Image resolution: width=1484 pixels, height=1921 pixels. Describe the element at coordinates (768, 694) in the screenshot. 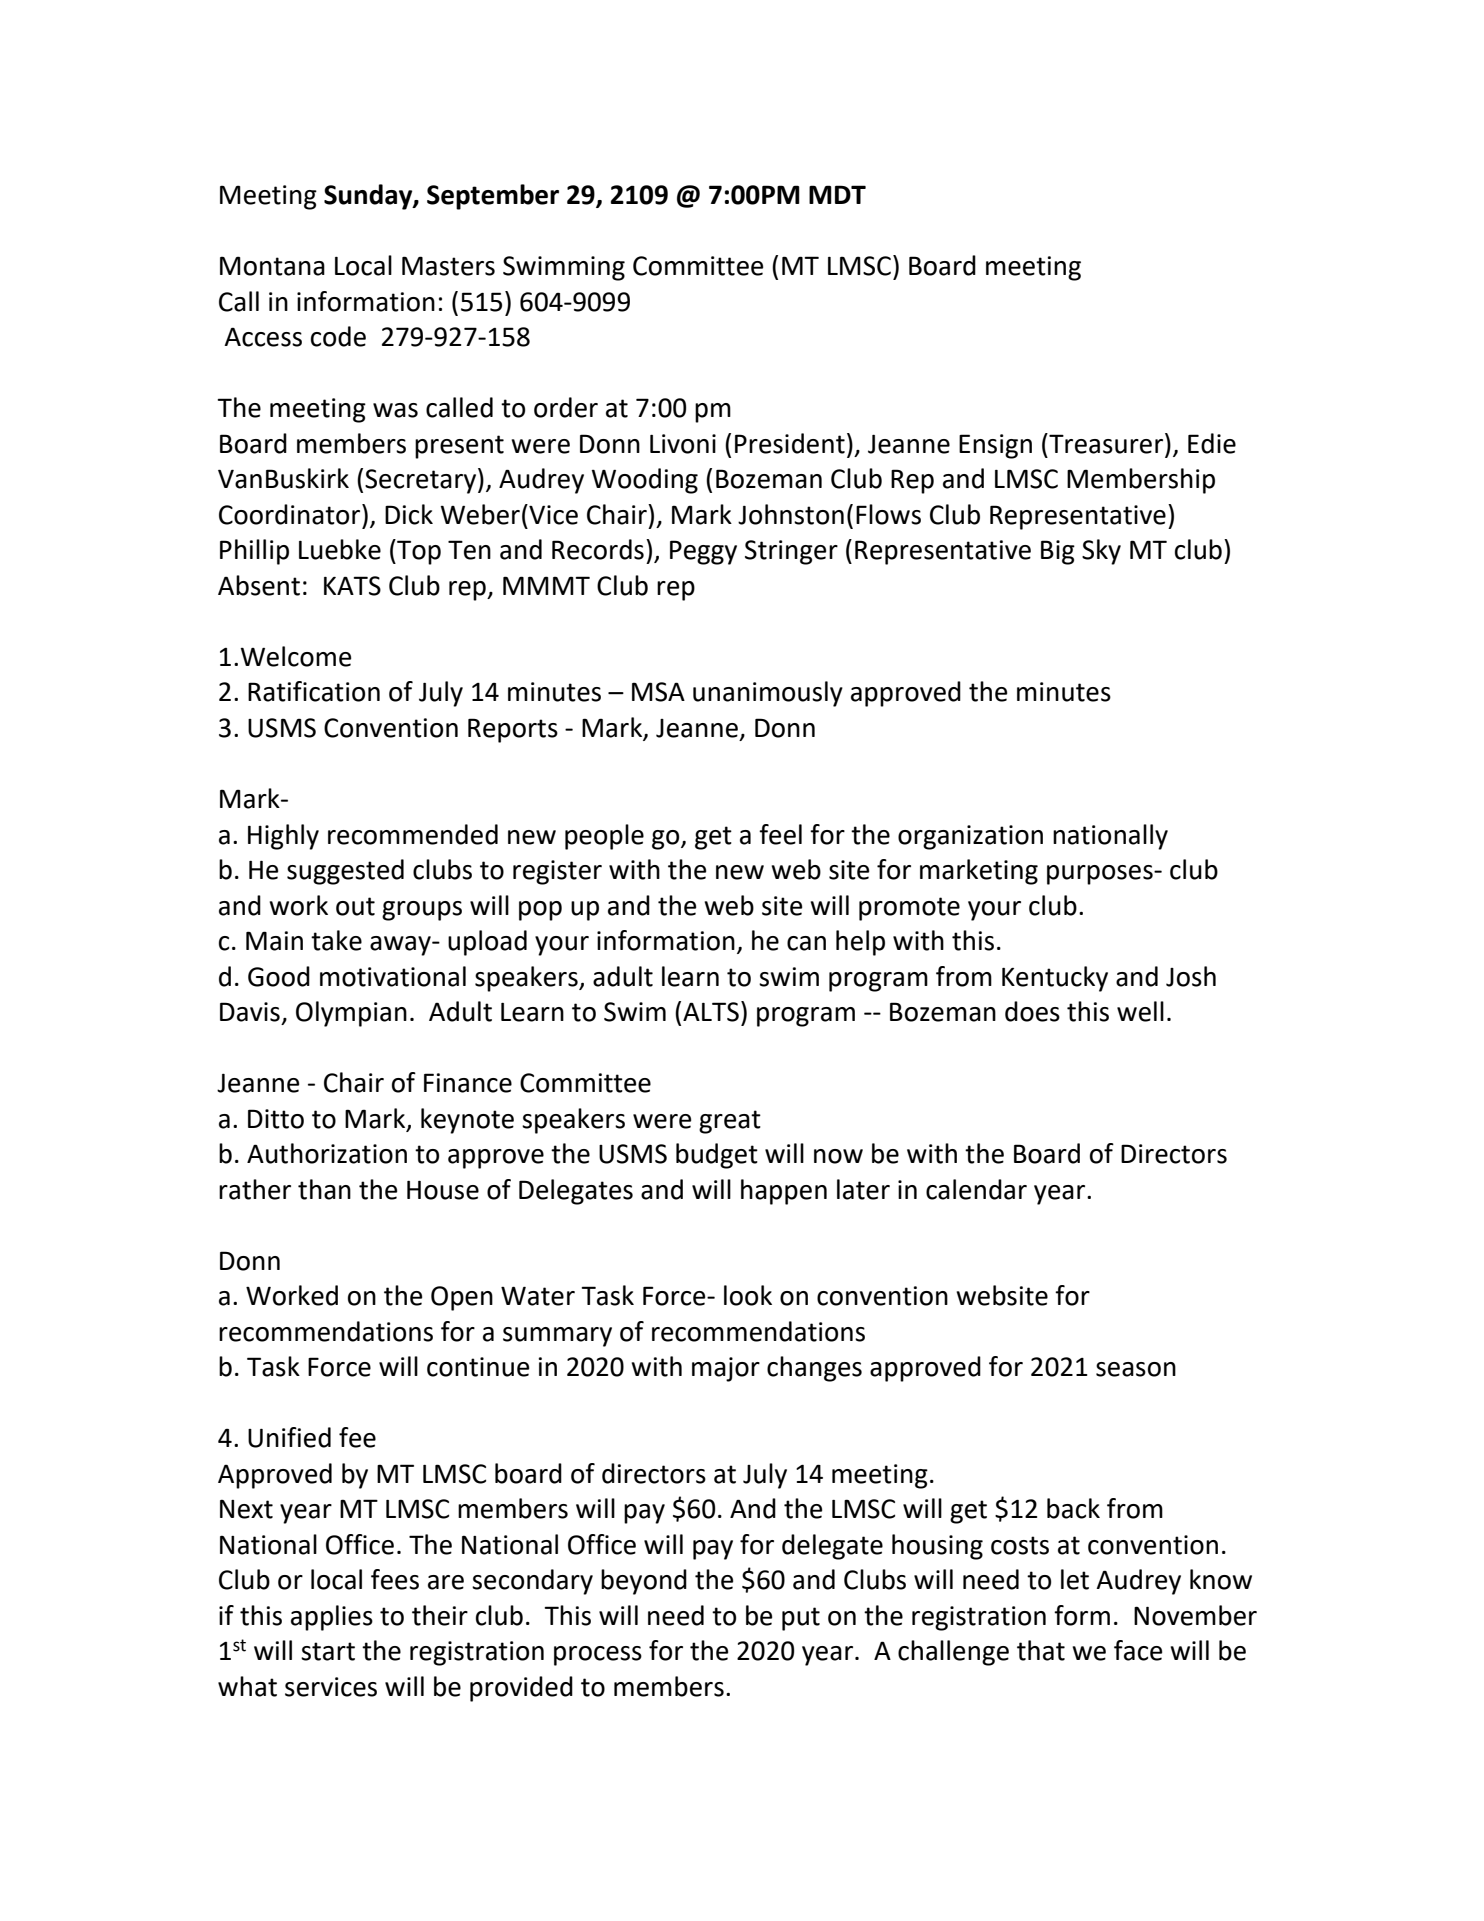

I see `unanimously` at that location.
